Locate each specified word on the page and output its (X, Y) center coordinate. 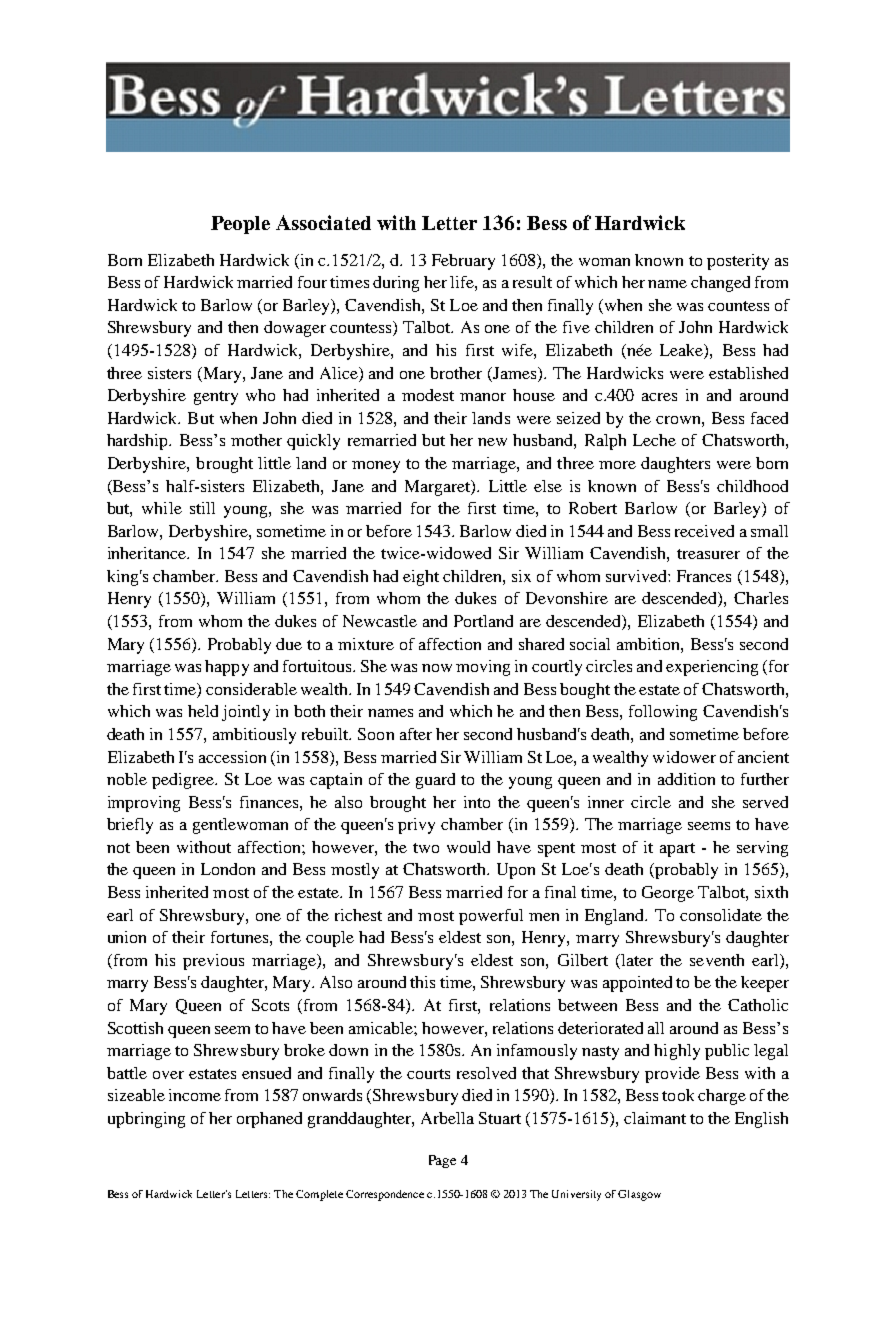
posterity (738, 262)
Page (442, 1161)
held (203, 711)
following (663, 713)
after (416, 734)
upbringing (146, 1120)
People (240, 225)
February (463, 262)
